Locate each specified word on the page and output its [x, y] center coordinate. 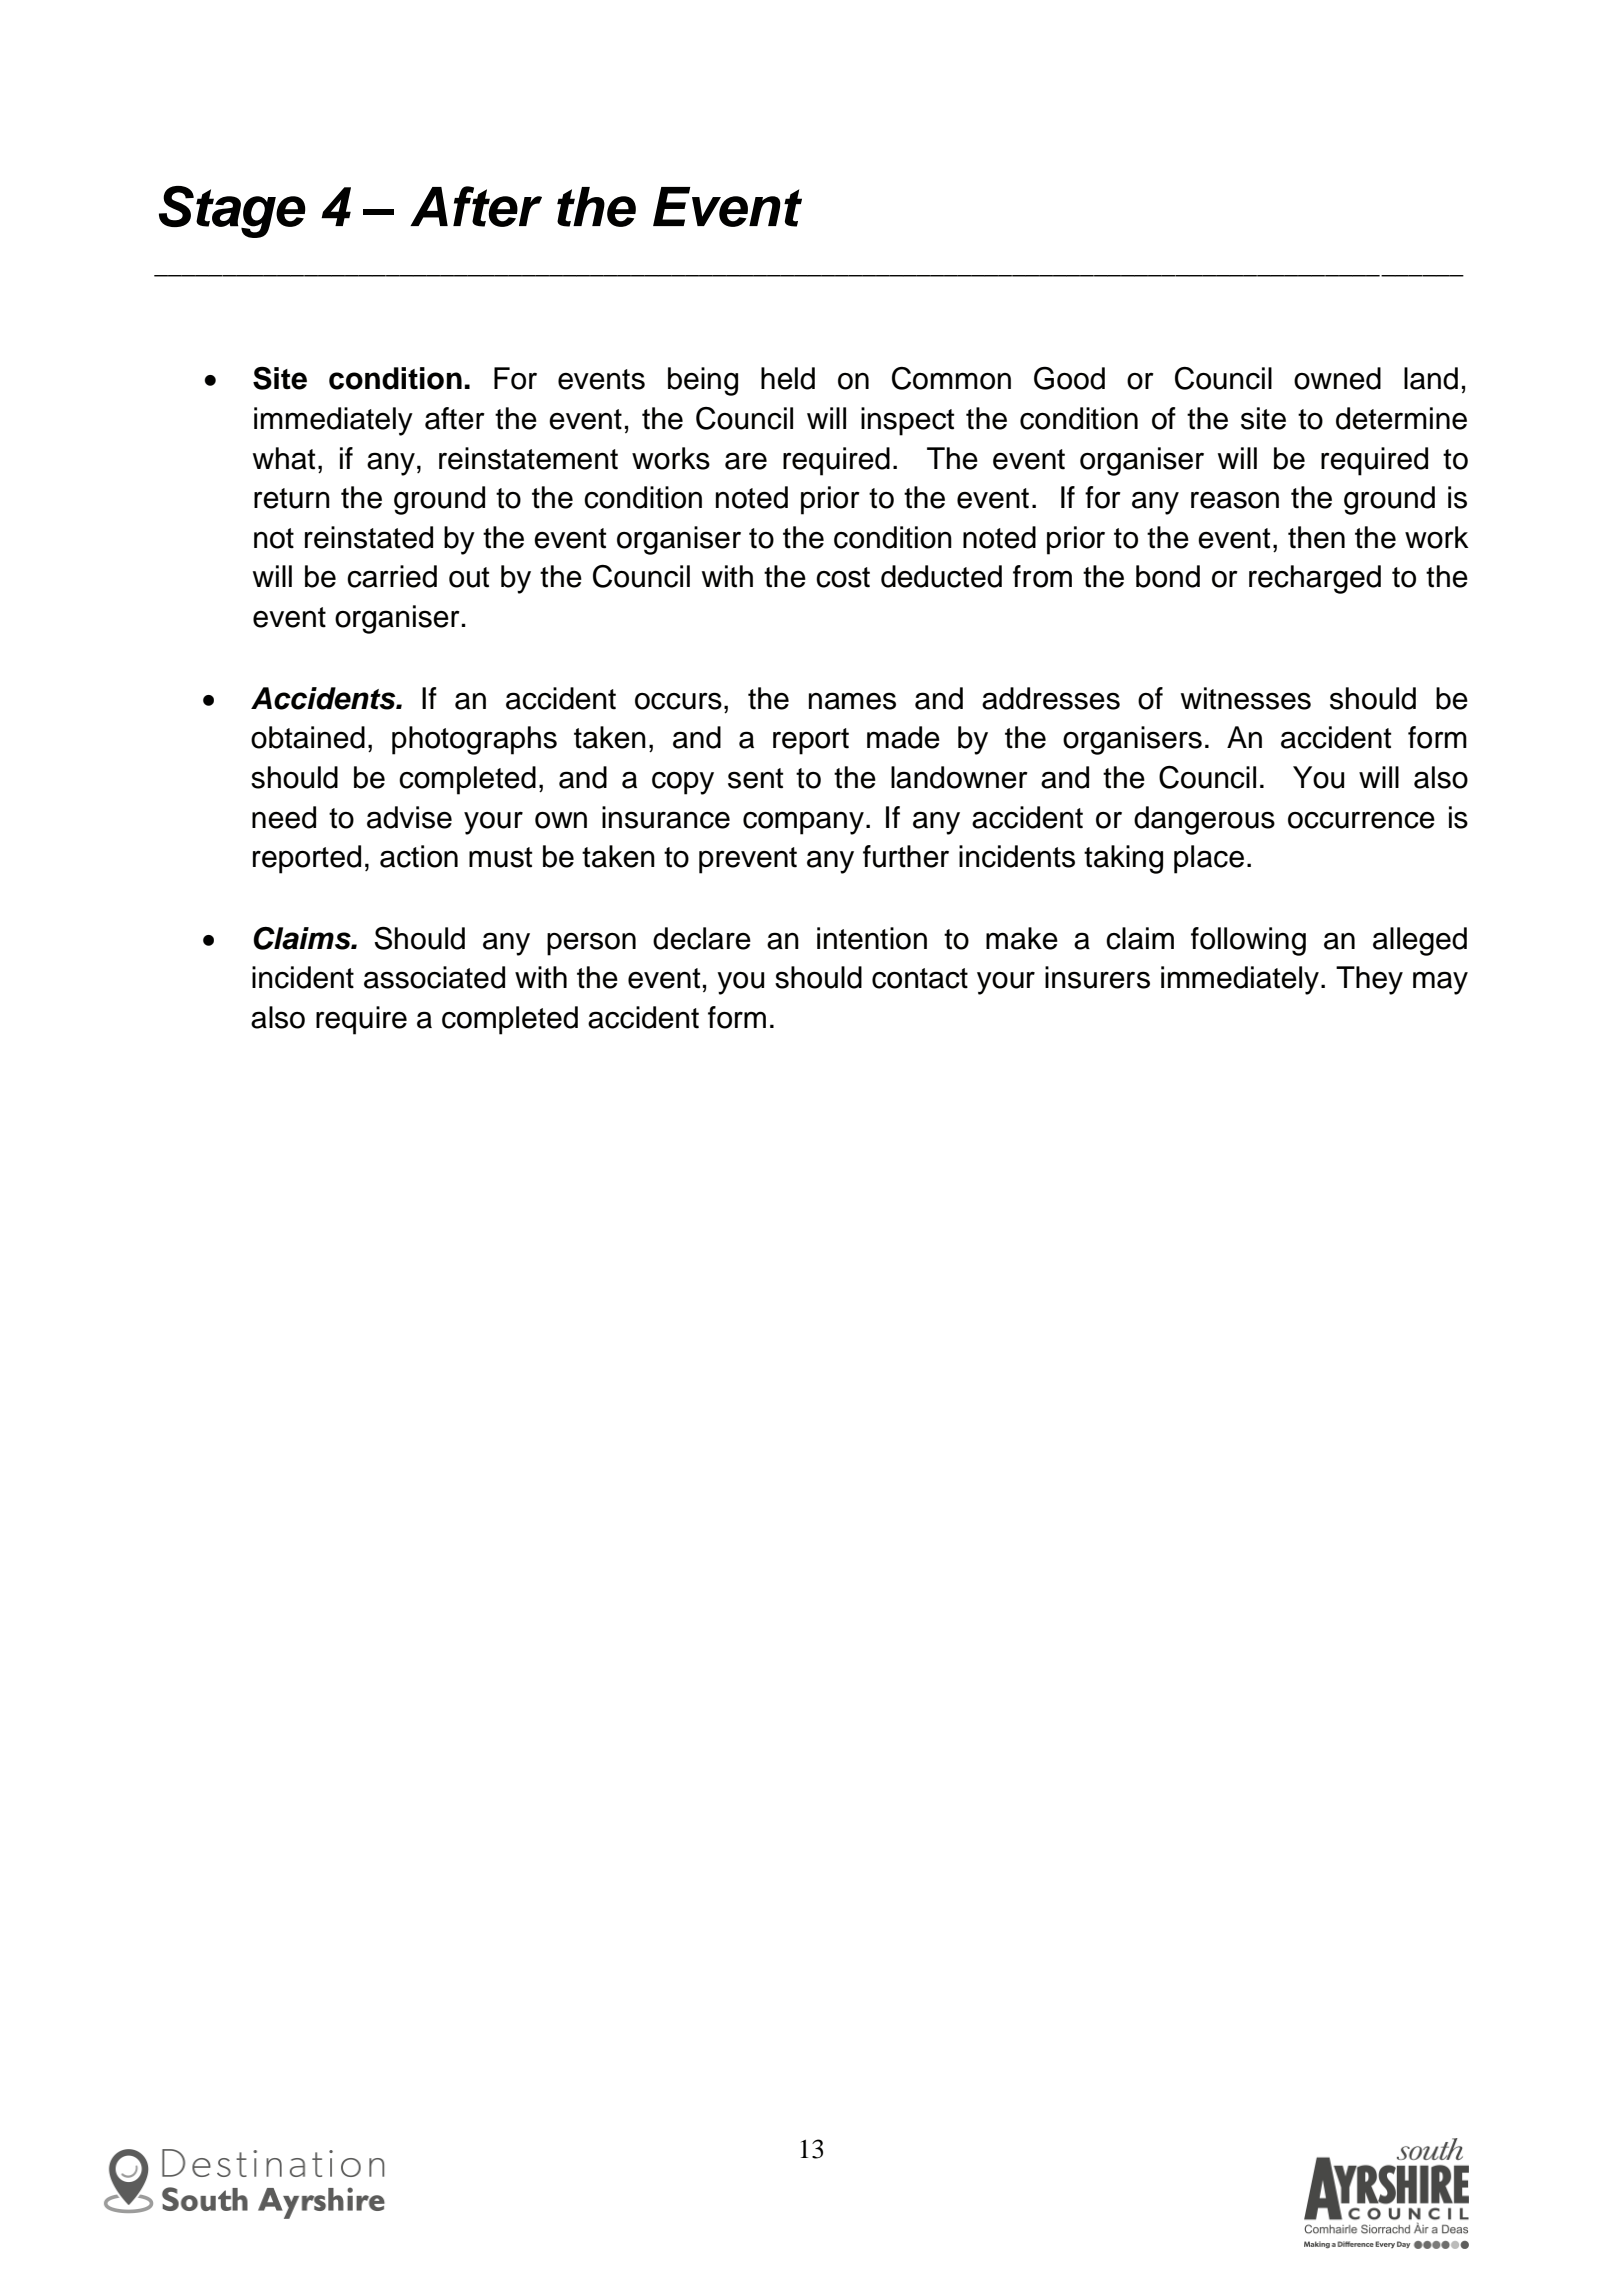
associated [434, 977]
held [788, 378]
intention [872, 938]
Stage [232, 212]
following [1248, 941]
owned [1337, 378]
